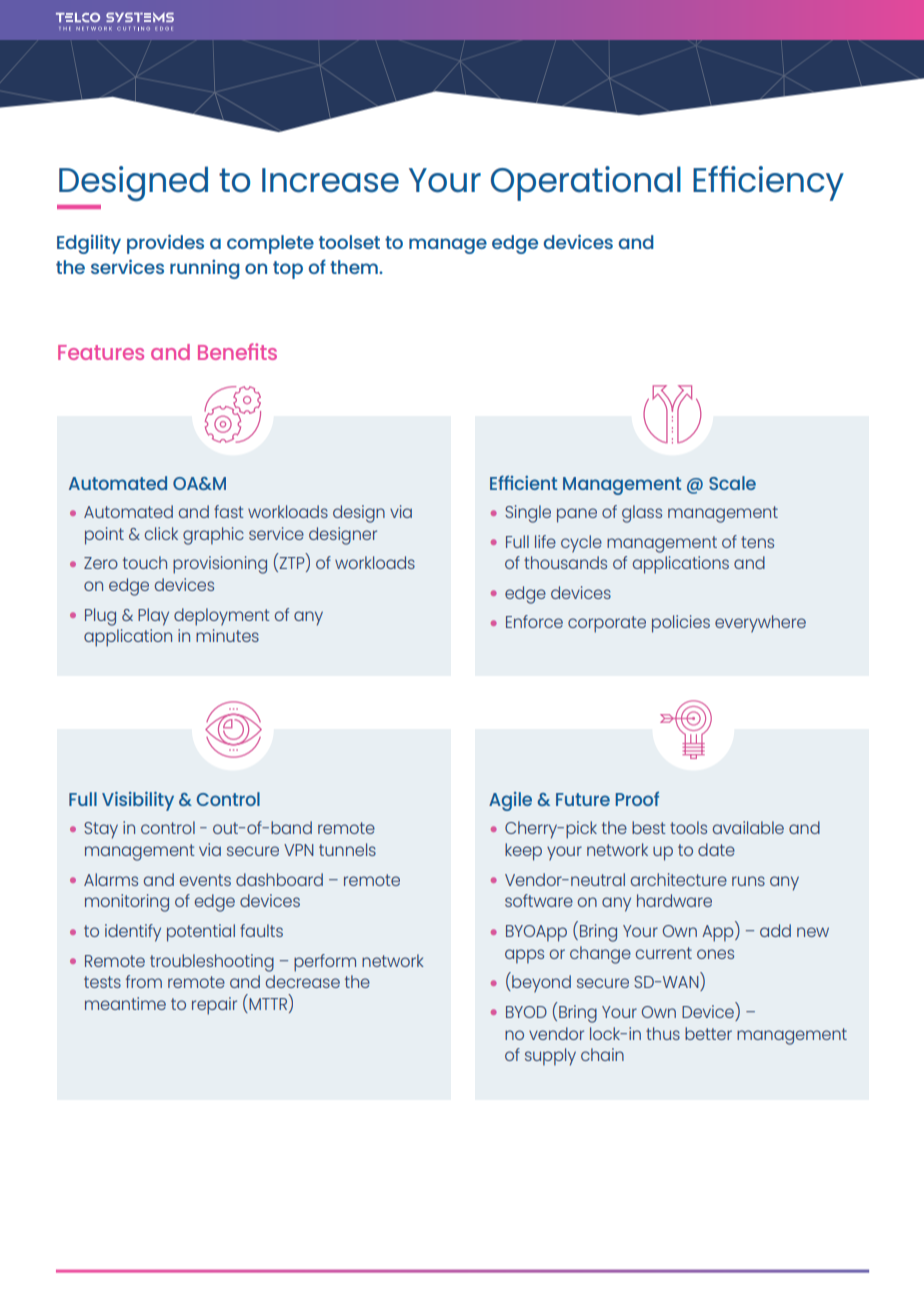 Image resolution: width=924 pixels, height=1308 pixels. What do you see at coordinates (330, 180) in the screenshot?
I see `Increase` at bounding box center [330, 180].
